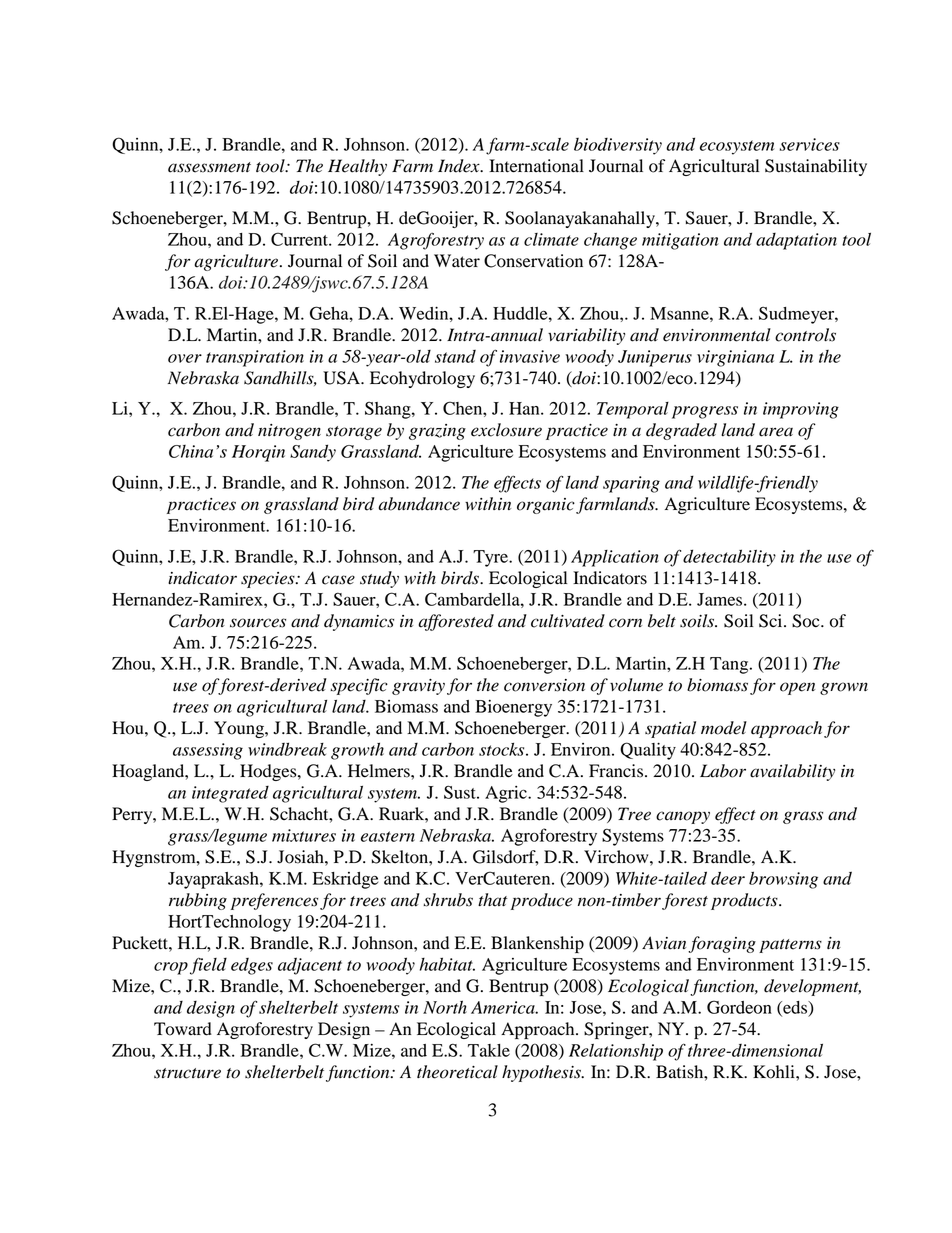  Describe the element at coordinates (536, 166) in the image. I see `International` at that location.
